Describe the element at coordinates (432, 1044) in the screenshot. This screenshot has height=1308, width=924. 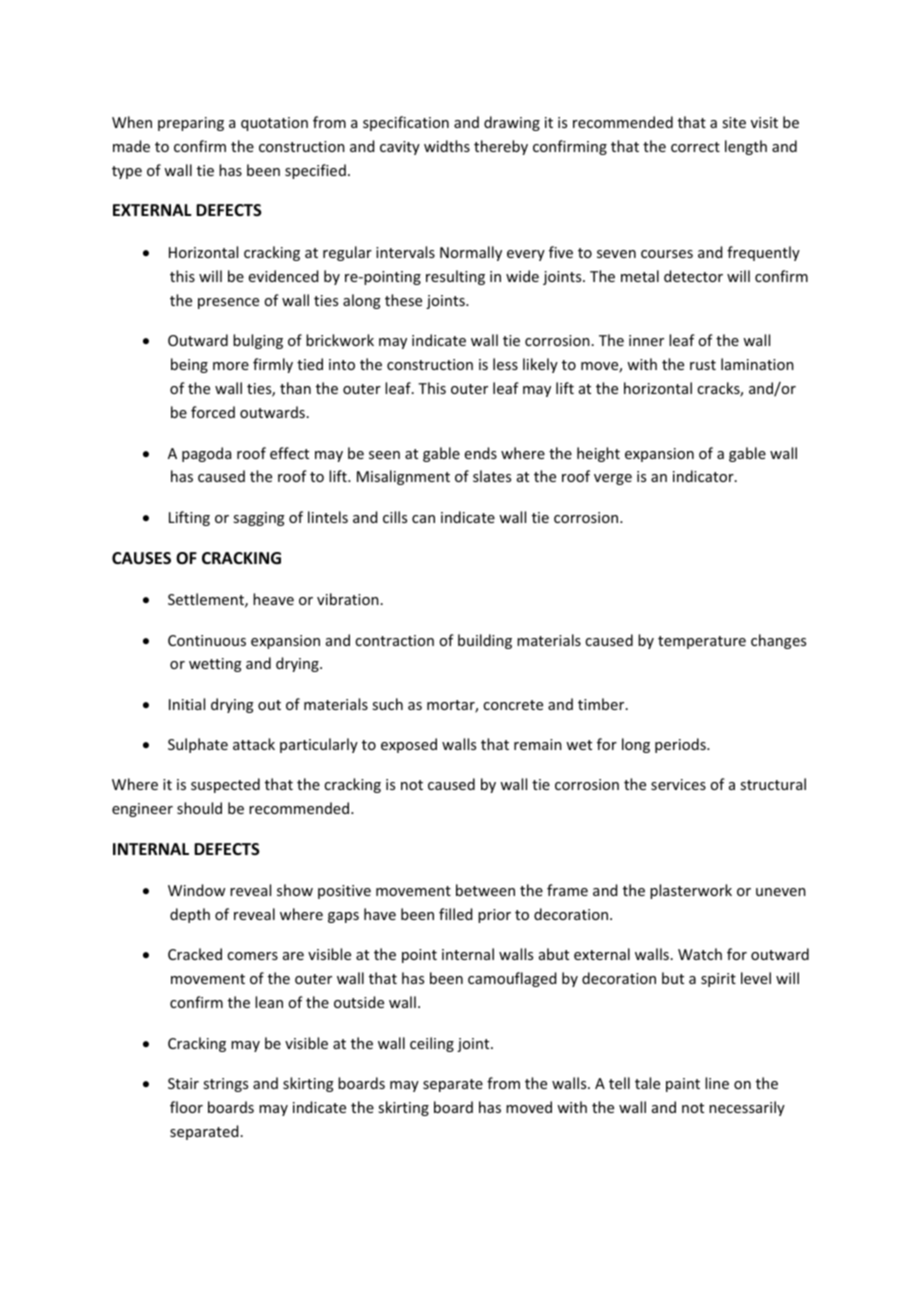
I see `ceiling` at that location.
